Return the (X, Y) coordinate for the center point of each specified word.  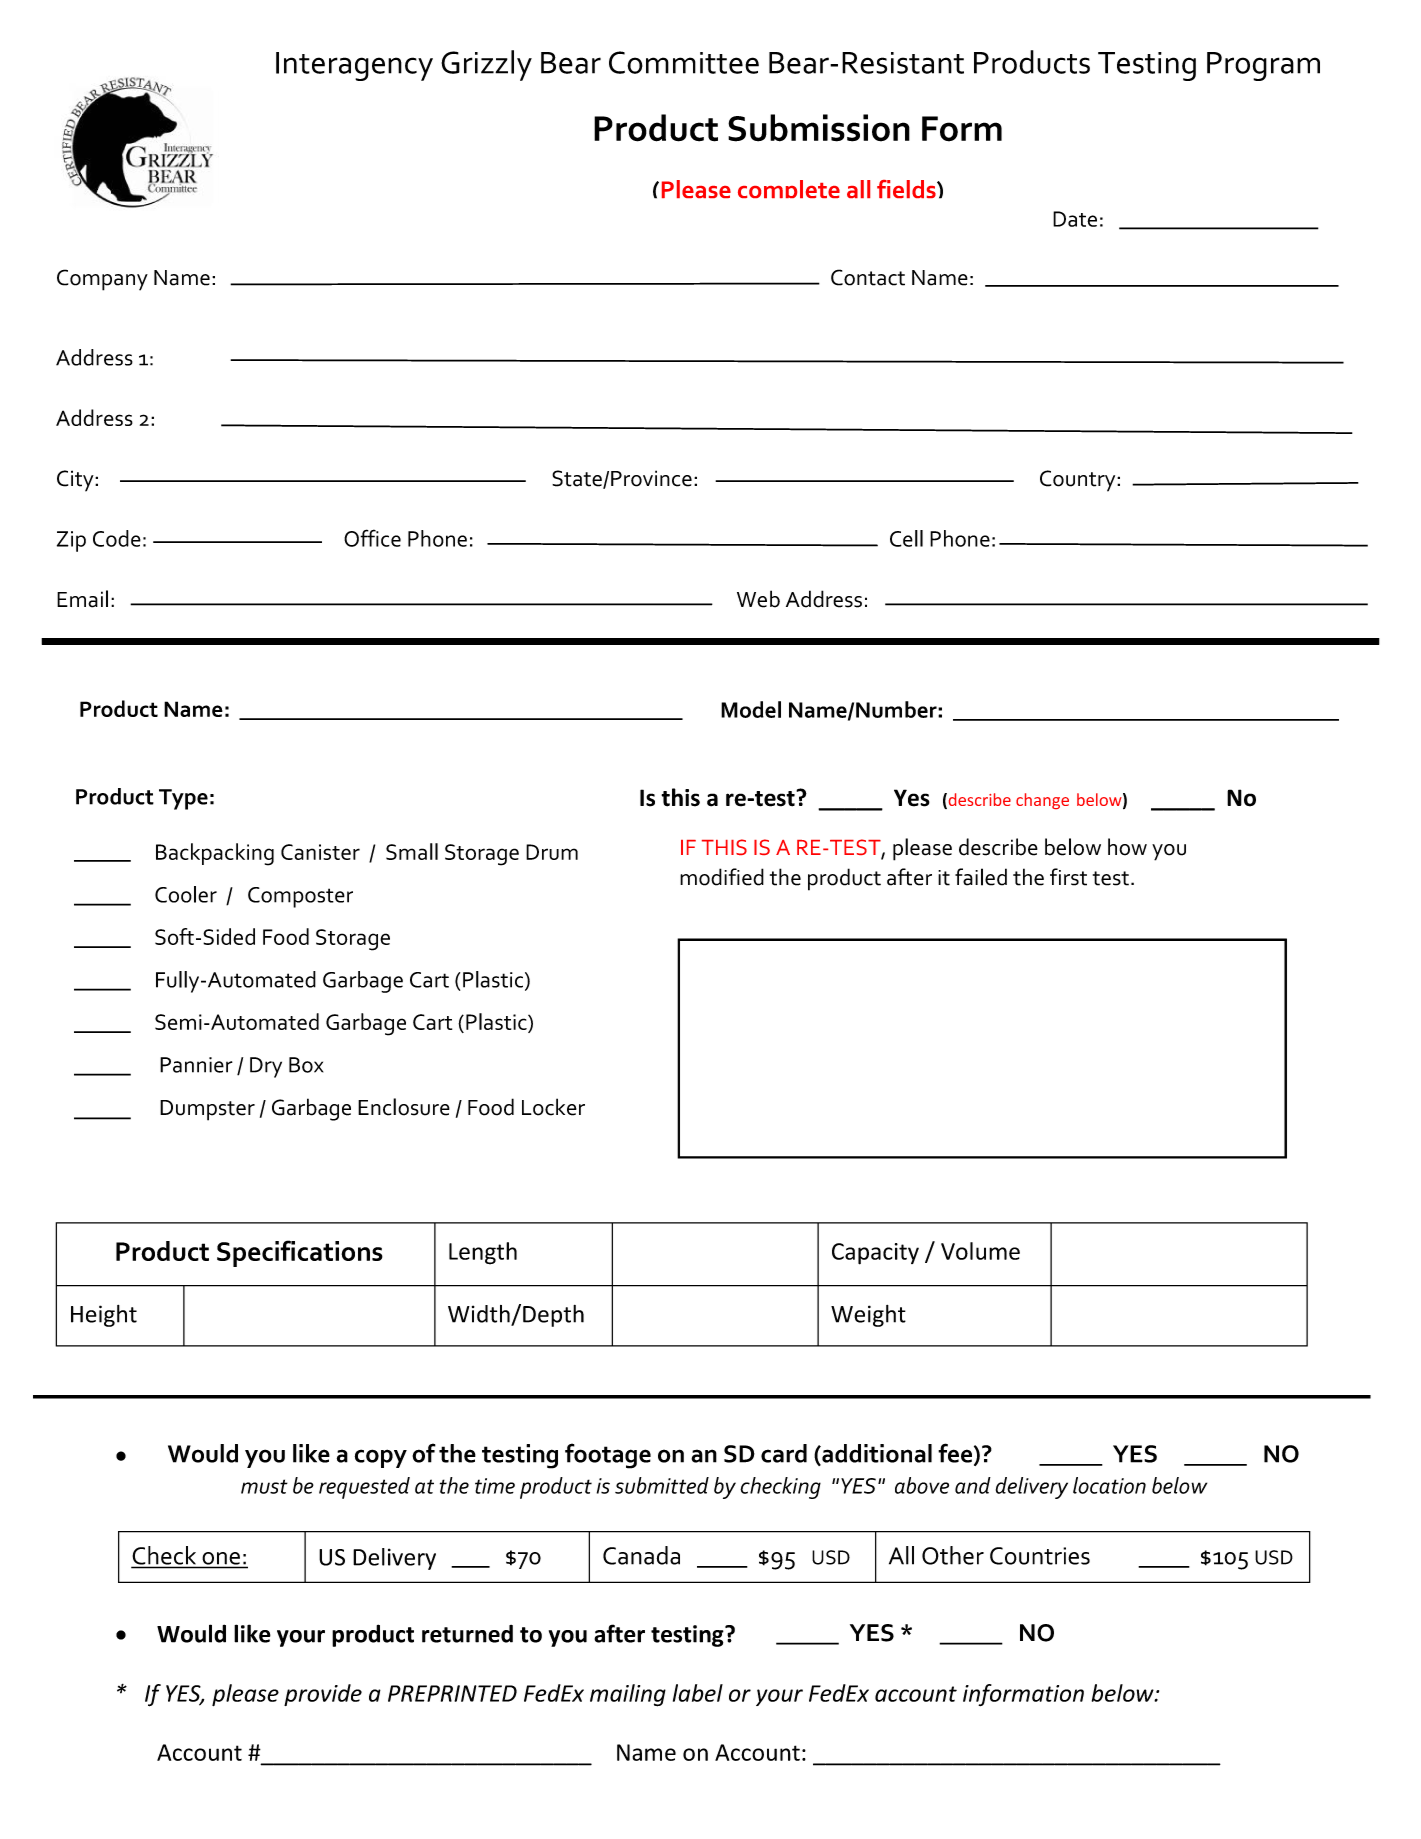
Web (758, 599)
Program (1263, 66)
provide (323, 1695)
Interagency (354, 66)
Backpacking (215, 854)
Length (483, 1253)
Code (117, 538)
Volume (980, 1251)
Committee (684, 62)
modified (722, 877)
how (1127, 847)
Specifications (300, 1253)
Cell (906, 538)
